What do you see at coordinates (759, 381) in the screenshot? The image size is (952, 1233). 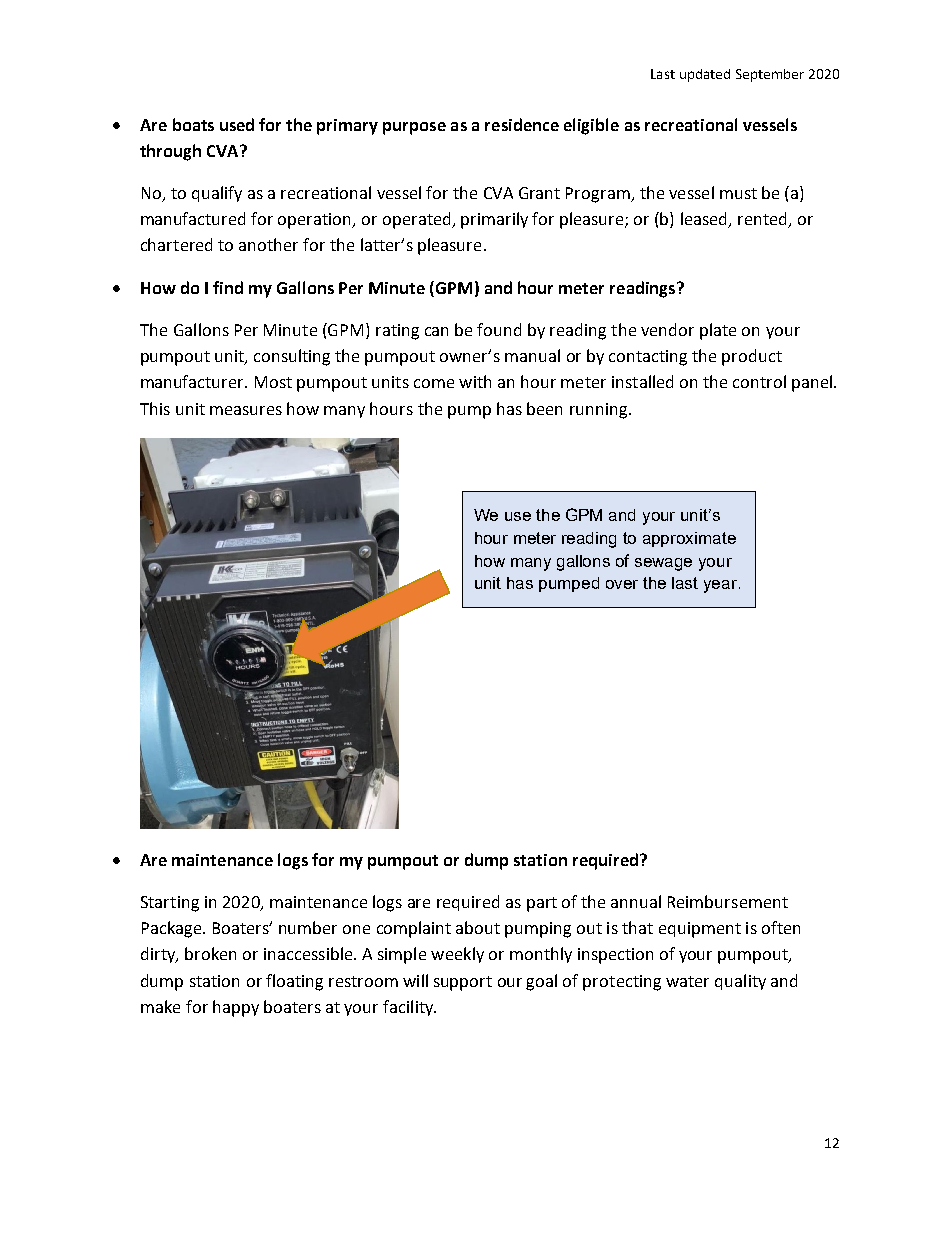 I see `control` at bounding box center [759, 381].
